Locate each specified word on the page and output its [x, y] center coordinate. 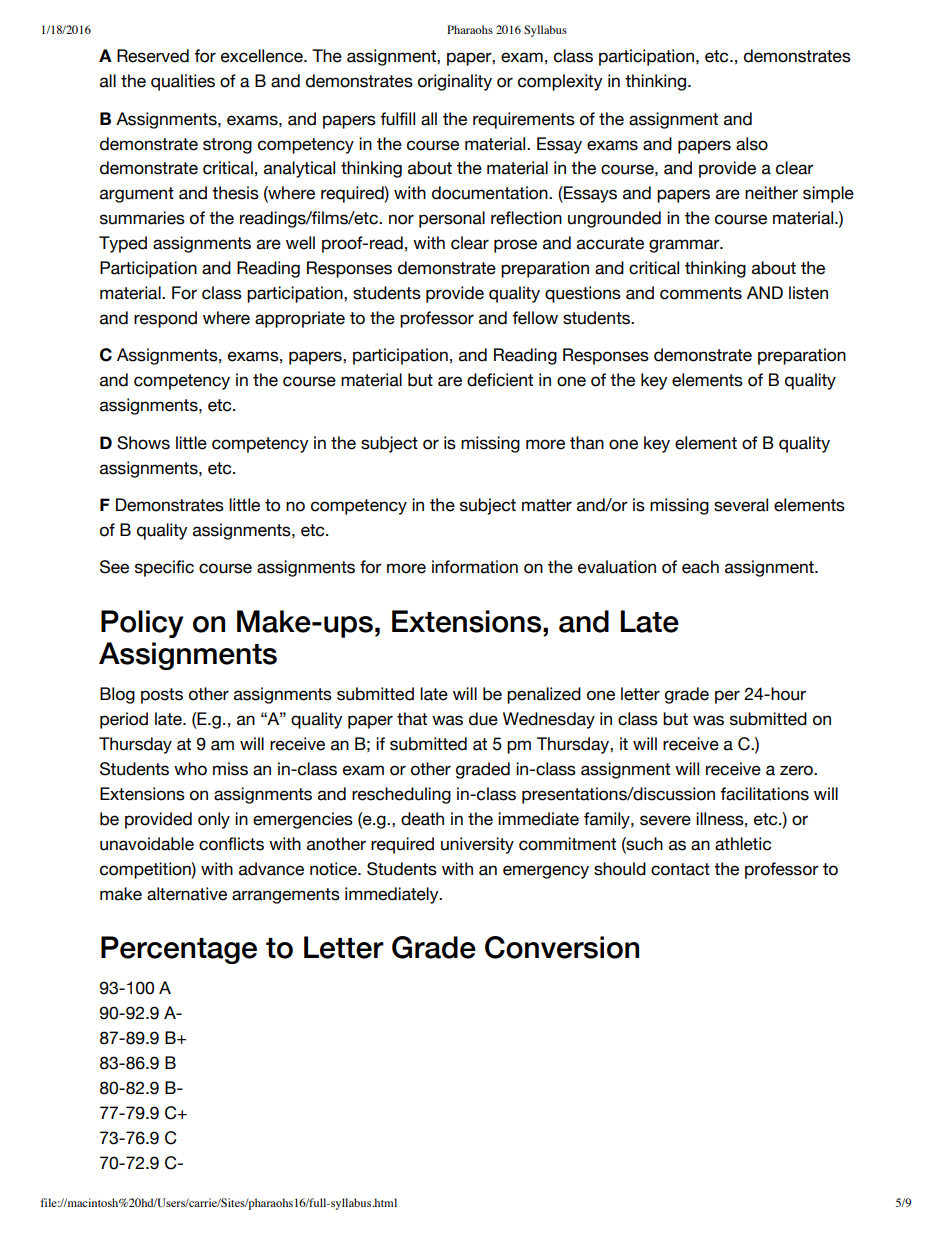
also [752, 144]
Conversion [562, 947]
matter [547, 505]
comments [701, 293]
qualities [183, 82]
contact [680, 869]
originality [455, 82]
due [483, 719]
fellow [535, 318]
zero [797, 770]
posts [162, 696]
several [741, 505]
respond [165, 319]
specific [164, 568]
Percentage [179, 950]
